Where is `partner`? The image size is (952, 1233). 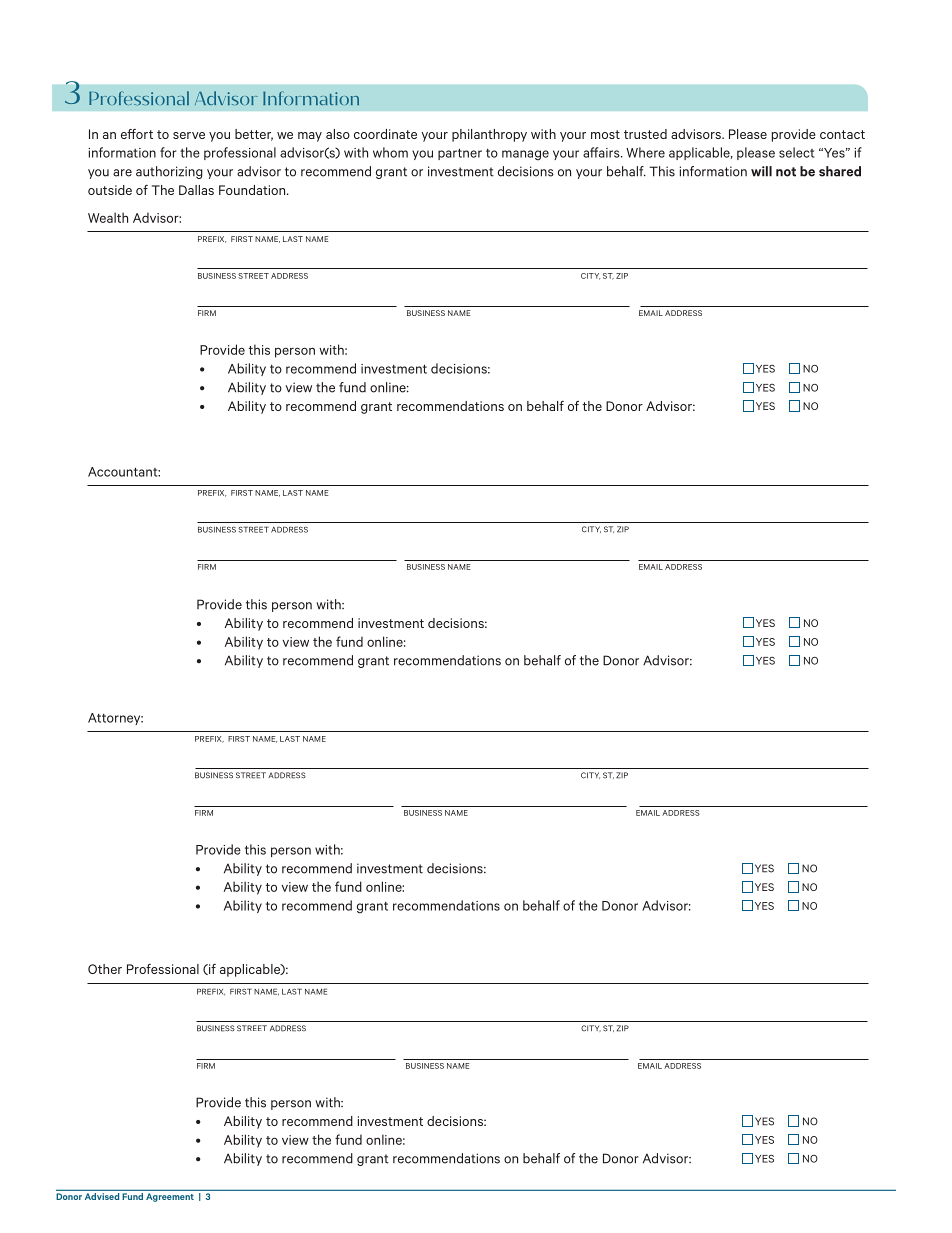 partner is located at coordinates (460, 154).
